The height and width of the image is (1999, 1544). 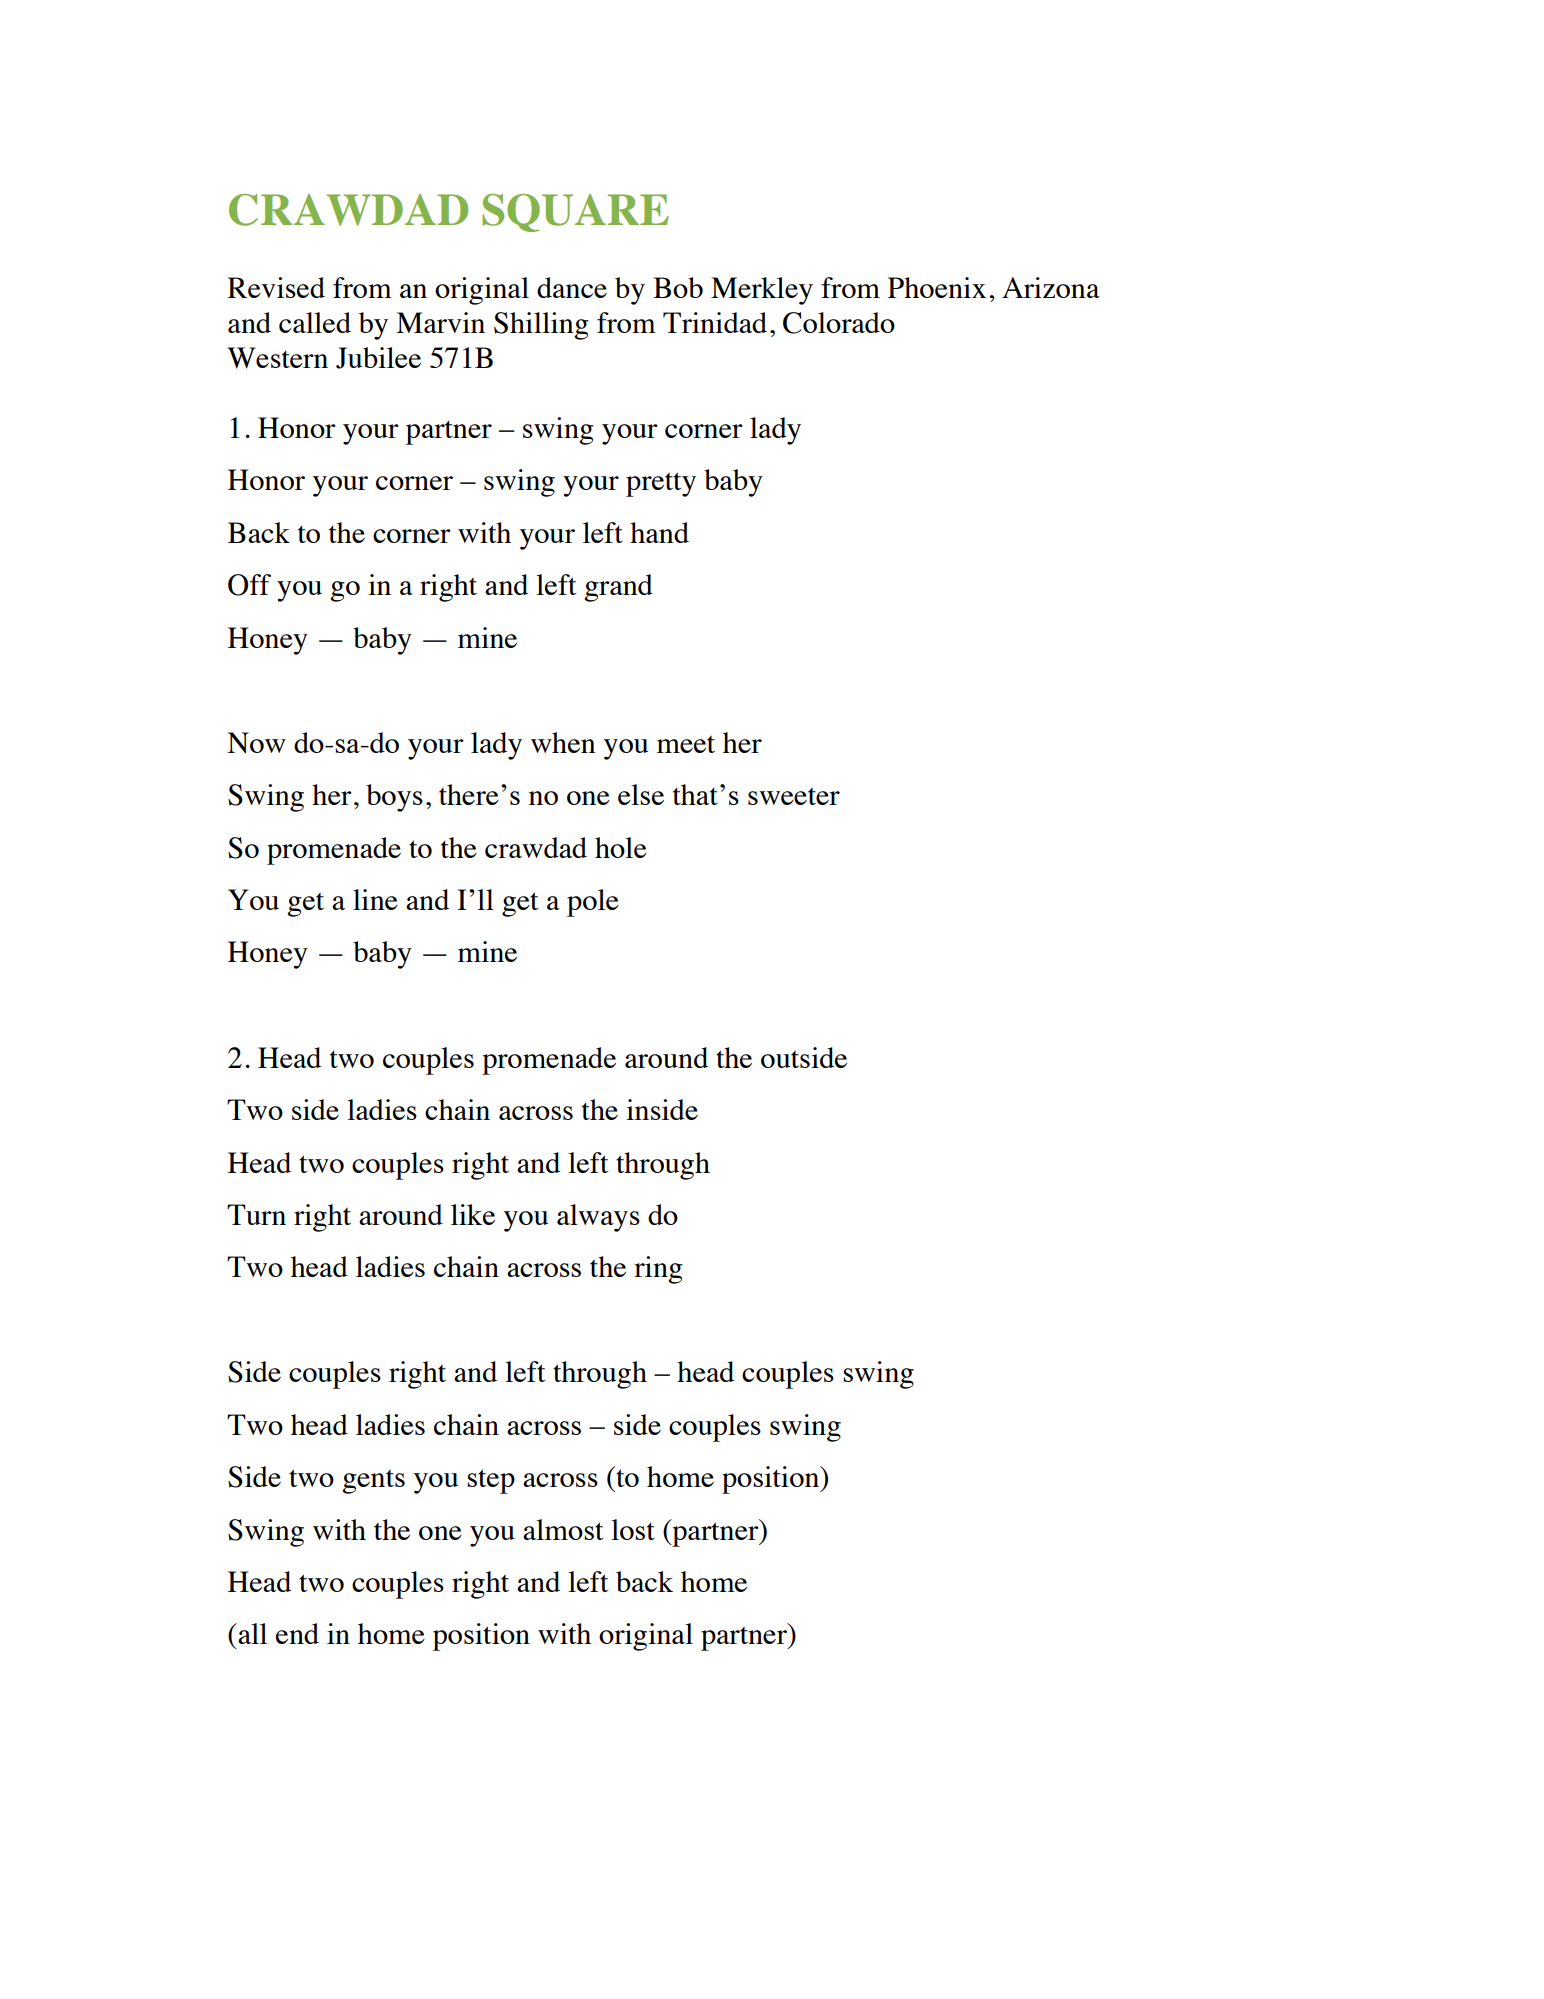 What do you see at coordinates (937, 287) in the image?
I see `Phoenix` at bounding box center [937, 287].
